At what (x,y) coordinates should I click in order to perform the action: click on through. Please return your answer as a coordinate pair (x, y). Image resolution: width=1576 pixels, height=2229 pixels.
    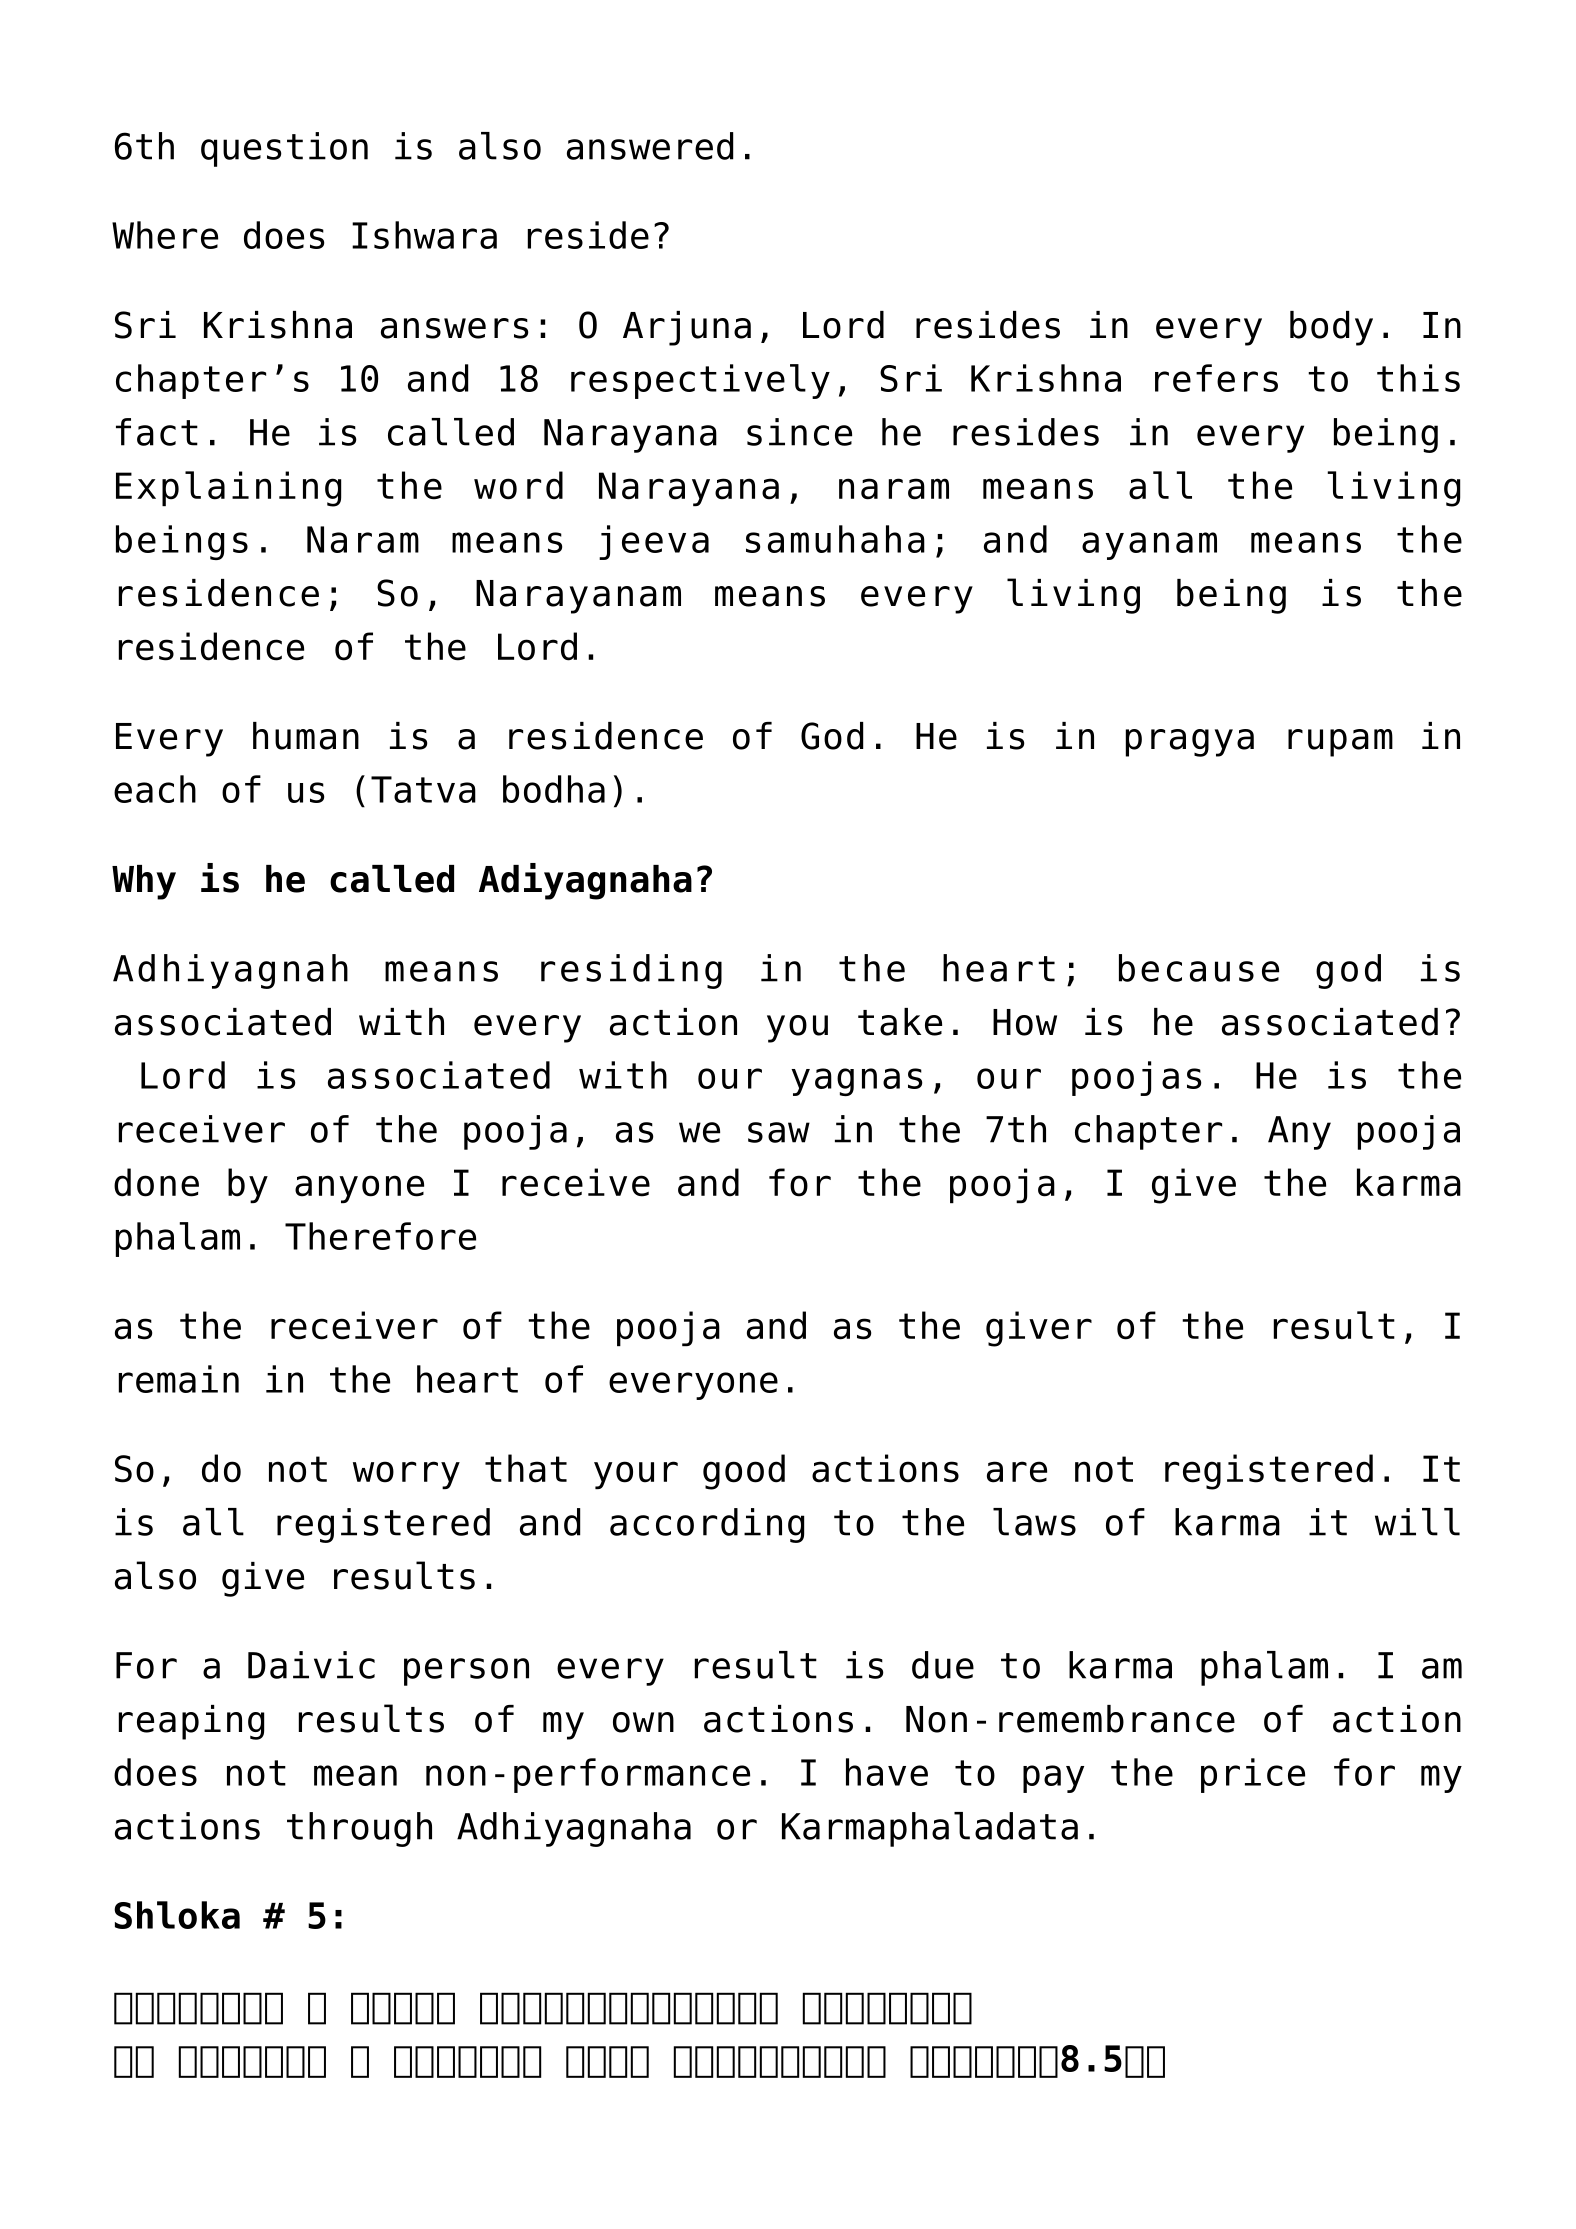
    Looking at the image, I should click on (359, 1829).
